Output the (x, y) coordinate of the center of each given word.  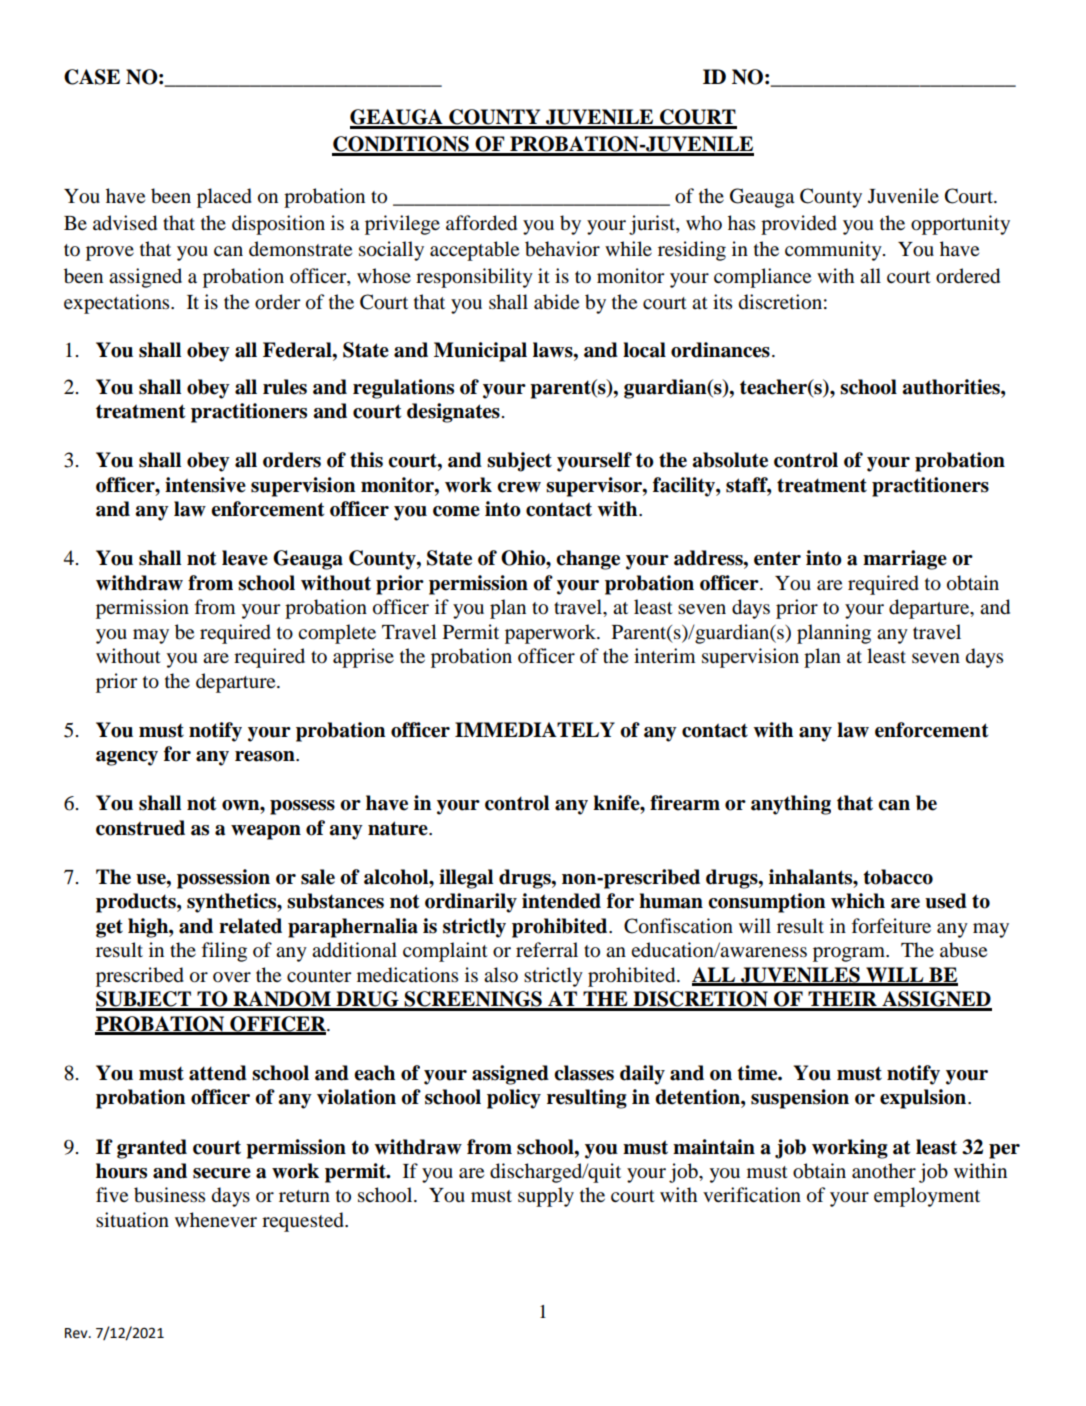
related (250, 926)
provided (799, 225)
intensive (205, 485)
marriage (905, 560)
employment (927, 1197)
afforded (481, 223)
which (858, 901)
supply (546, 1197)
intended (561, 901)
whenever (216, 1219)
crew (519, 487)
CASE (92, 77)
